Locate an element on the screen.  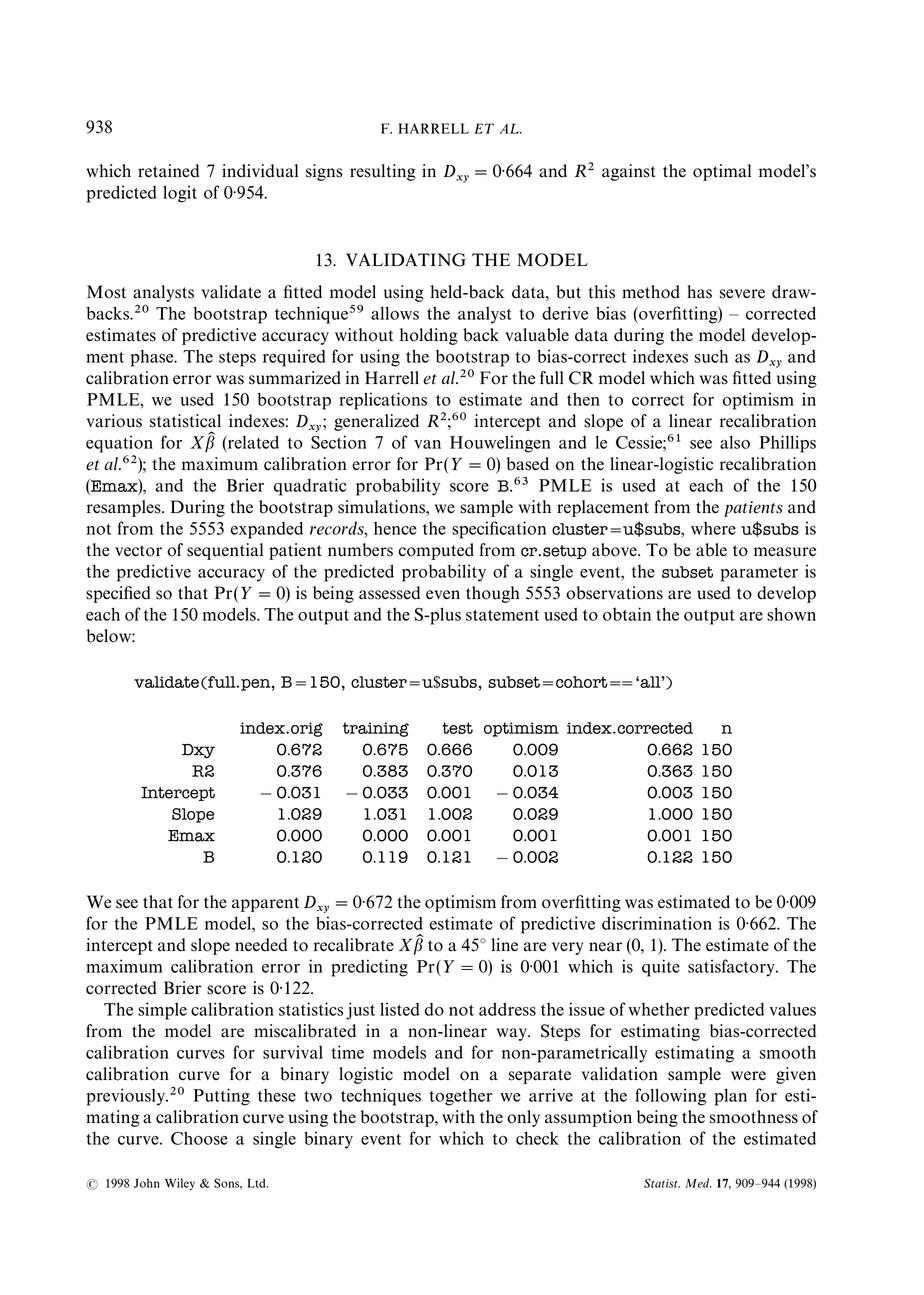
logit is located at coordinates (180, 194).
